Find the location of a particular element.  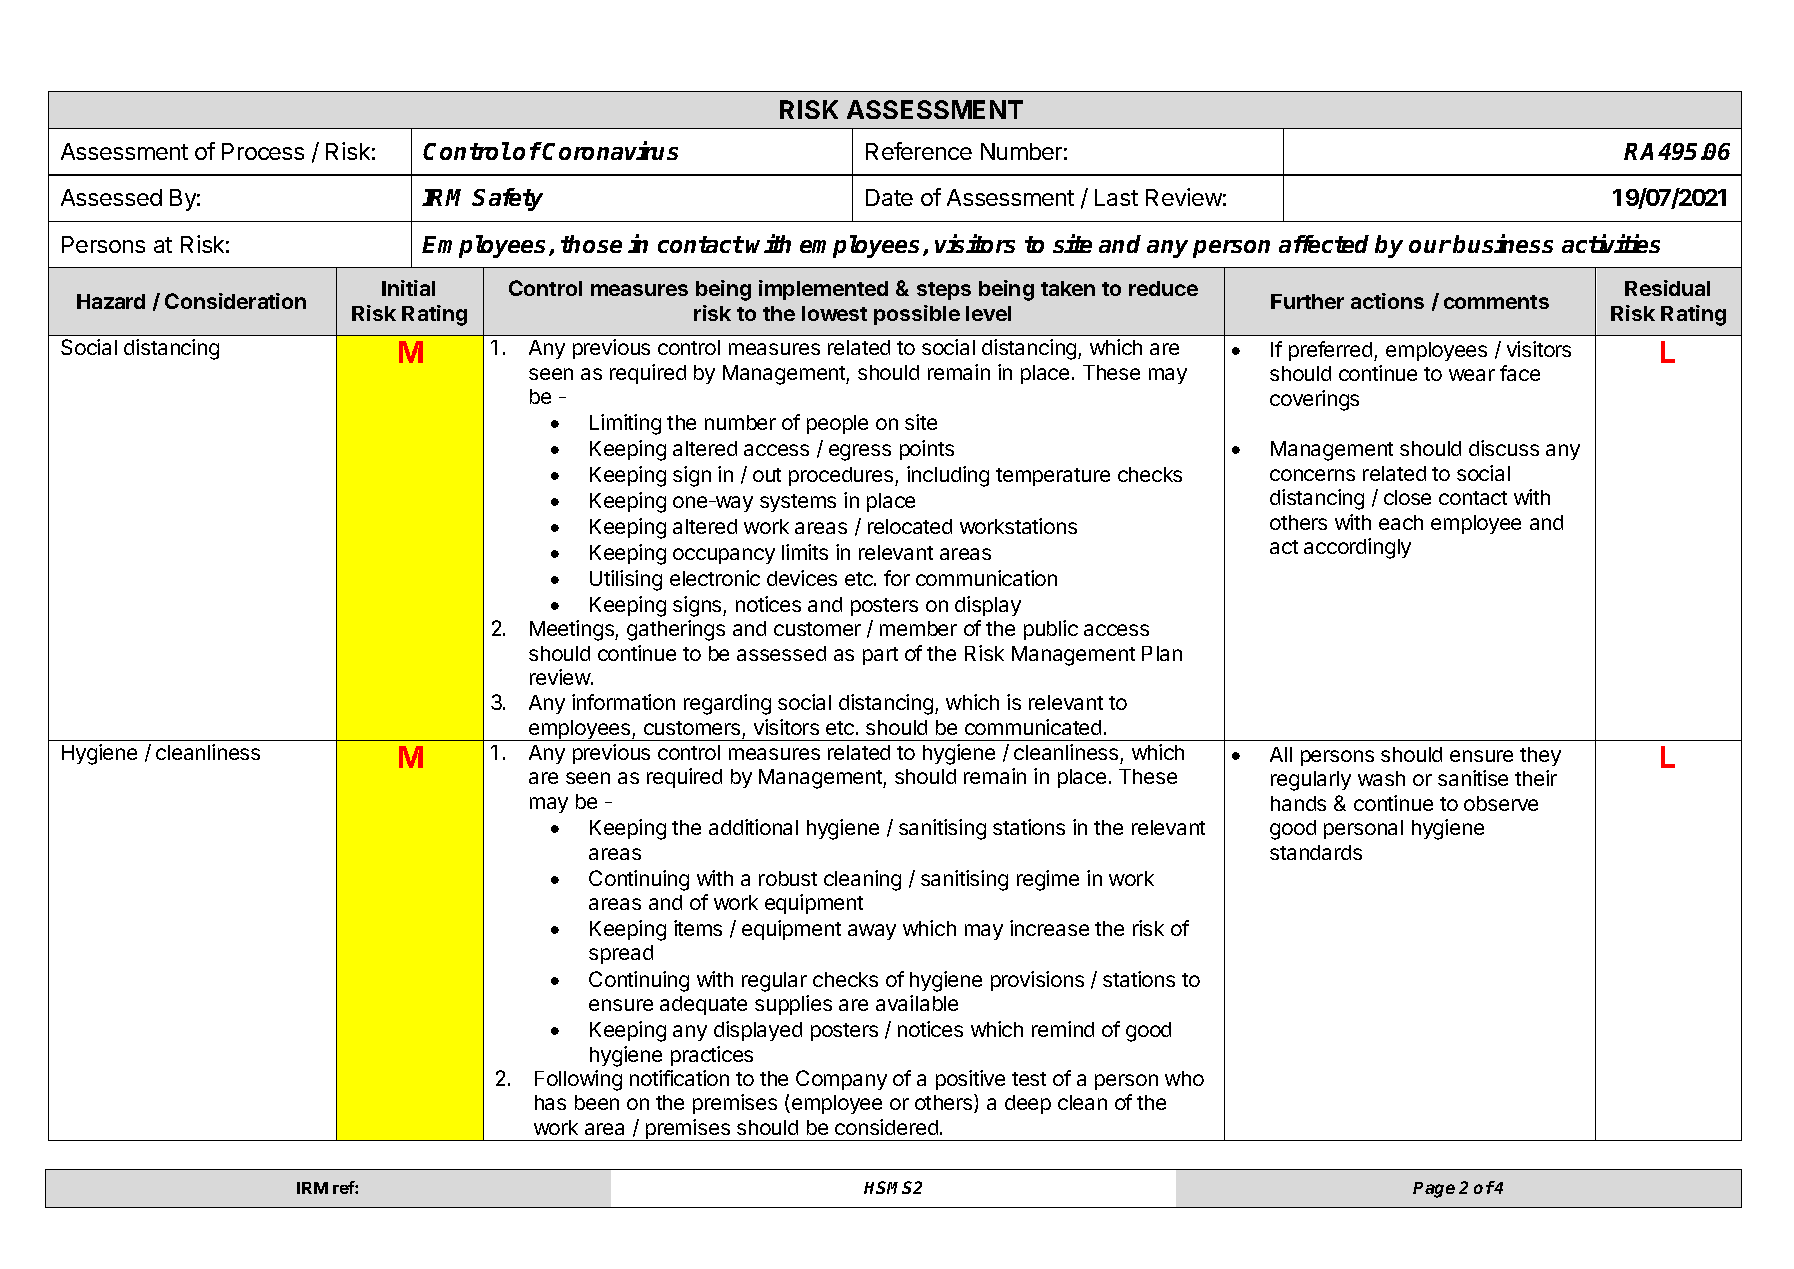

part is located at coordinates (880, 656).
